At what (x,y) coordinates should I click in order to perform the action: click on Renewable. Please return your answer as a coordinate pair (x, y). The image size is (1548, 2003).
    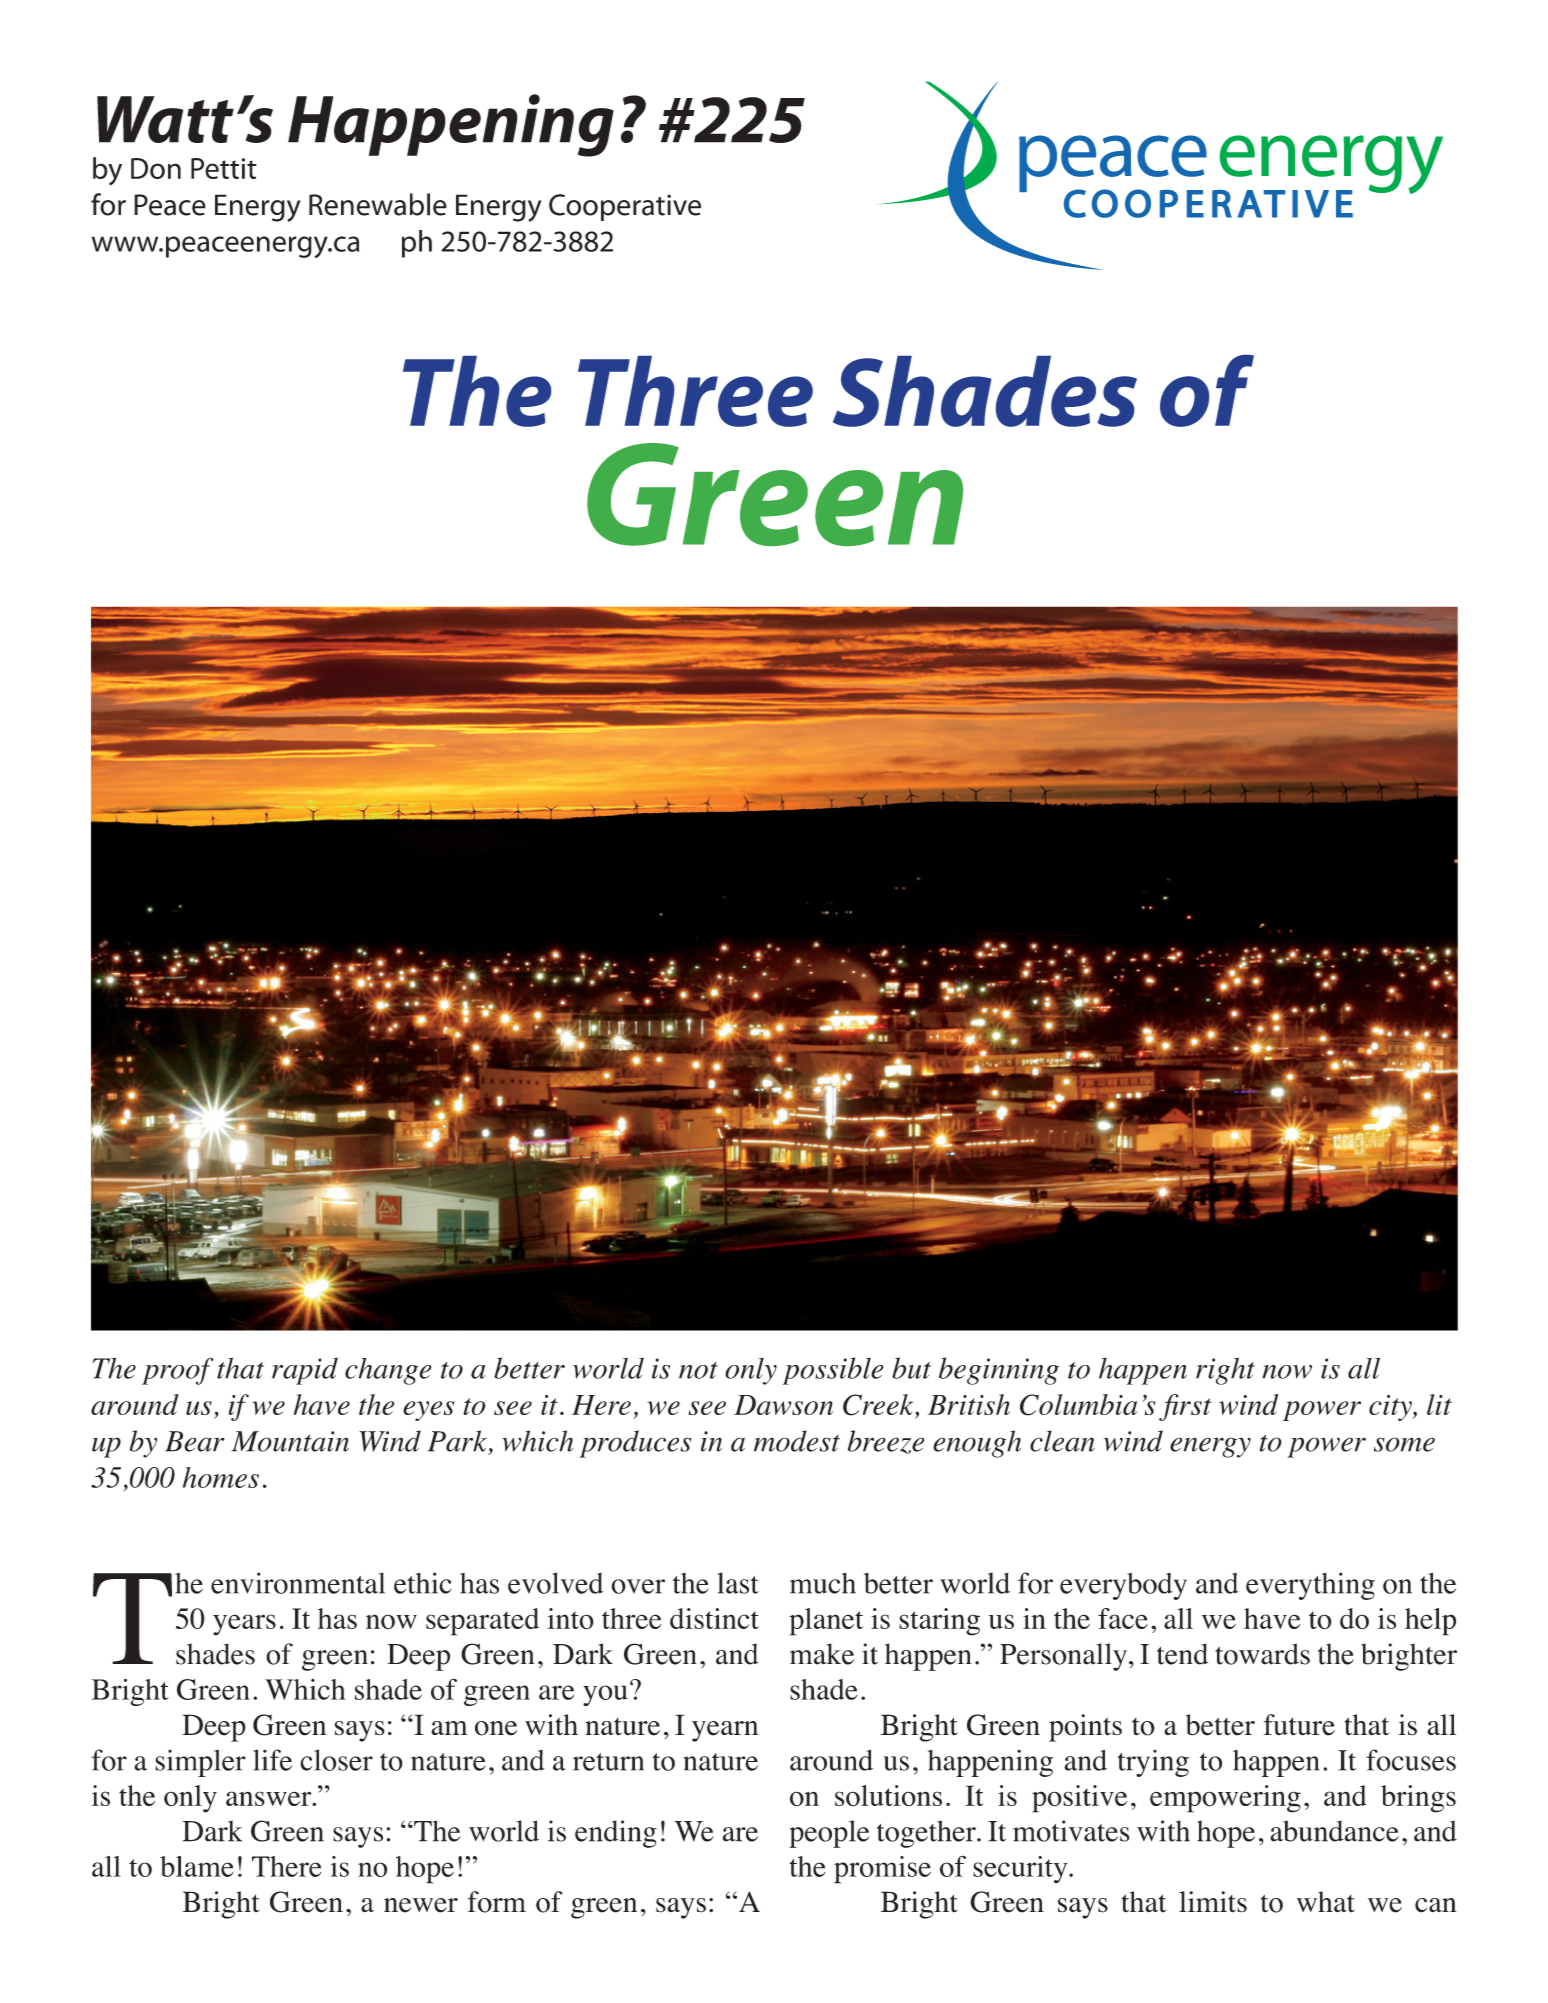
    Looking at the image, I should click on (378, 204).
